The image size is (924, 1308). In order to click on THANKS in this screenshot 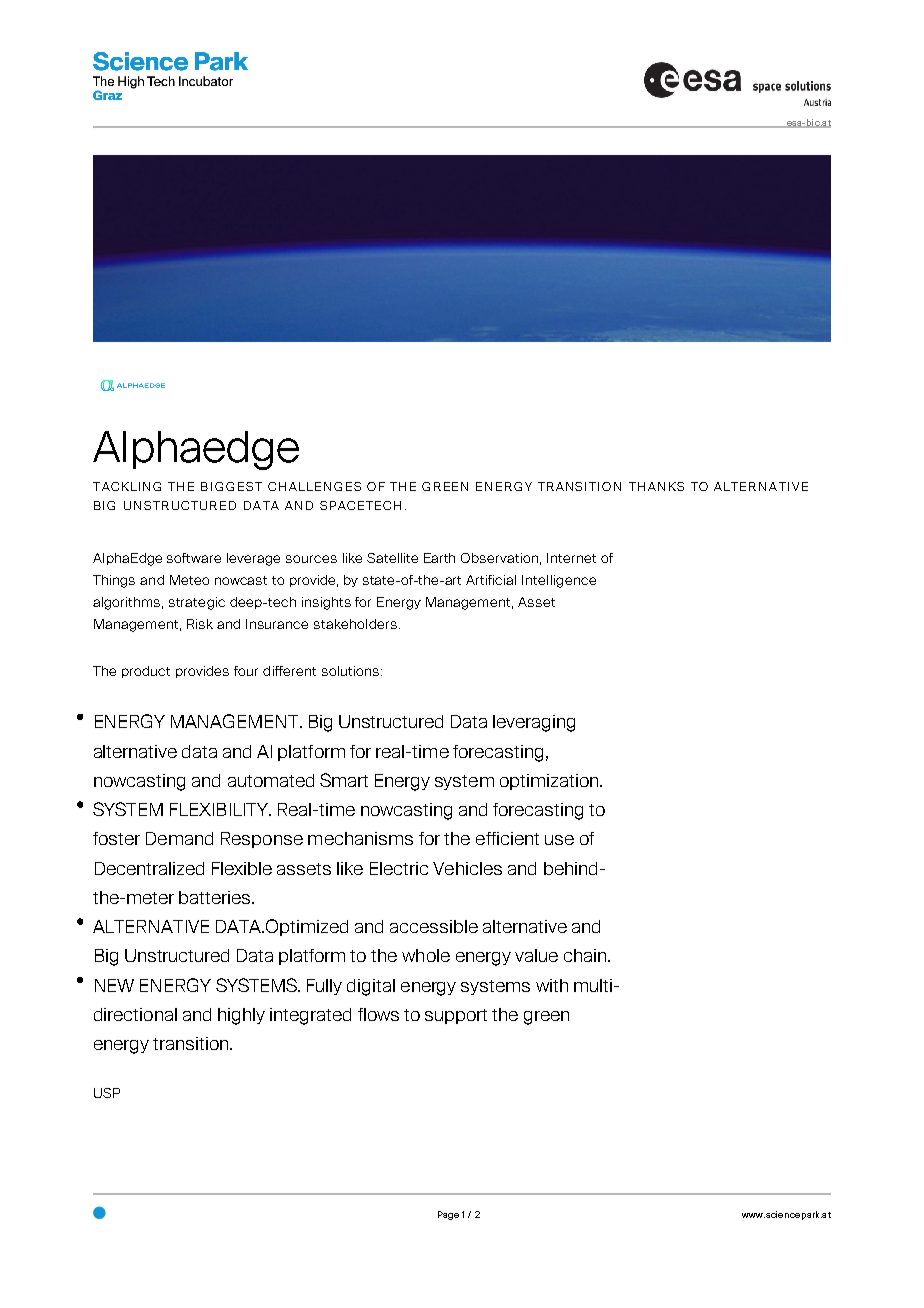, I will do `click(656, 486)`.
